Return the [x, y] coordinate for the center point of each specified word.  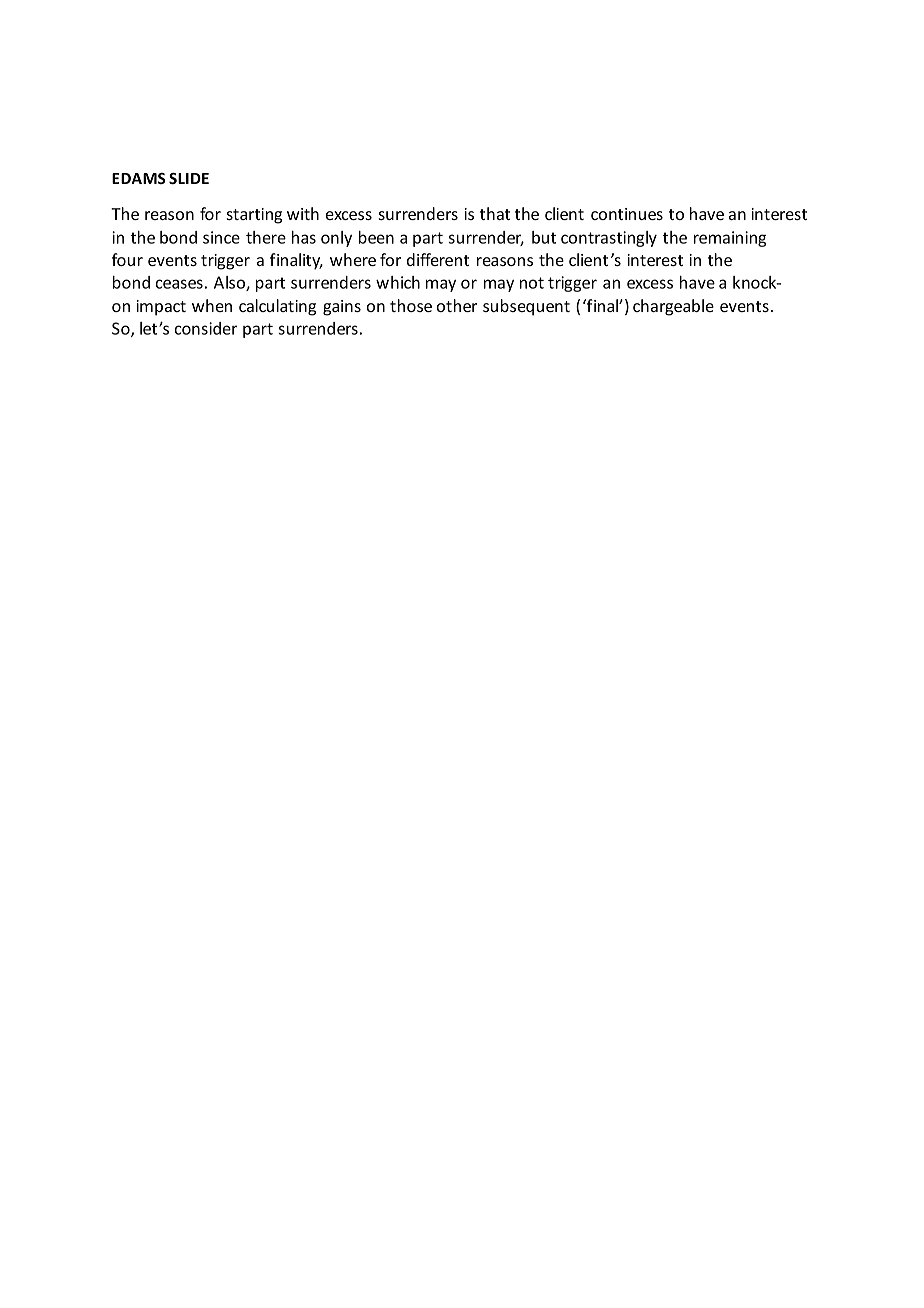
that [495, 213]
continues [627, 214]
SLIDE [189, 178]
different [438, 259]
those [411, 305]
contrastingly [609, 239]
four [127, 259]
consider [206, 328]
